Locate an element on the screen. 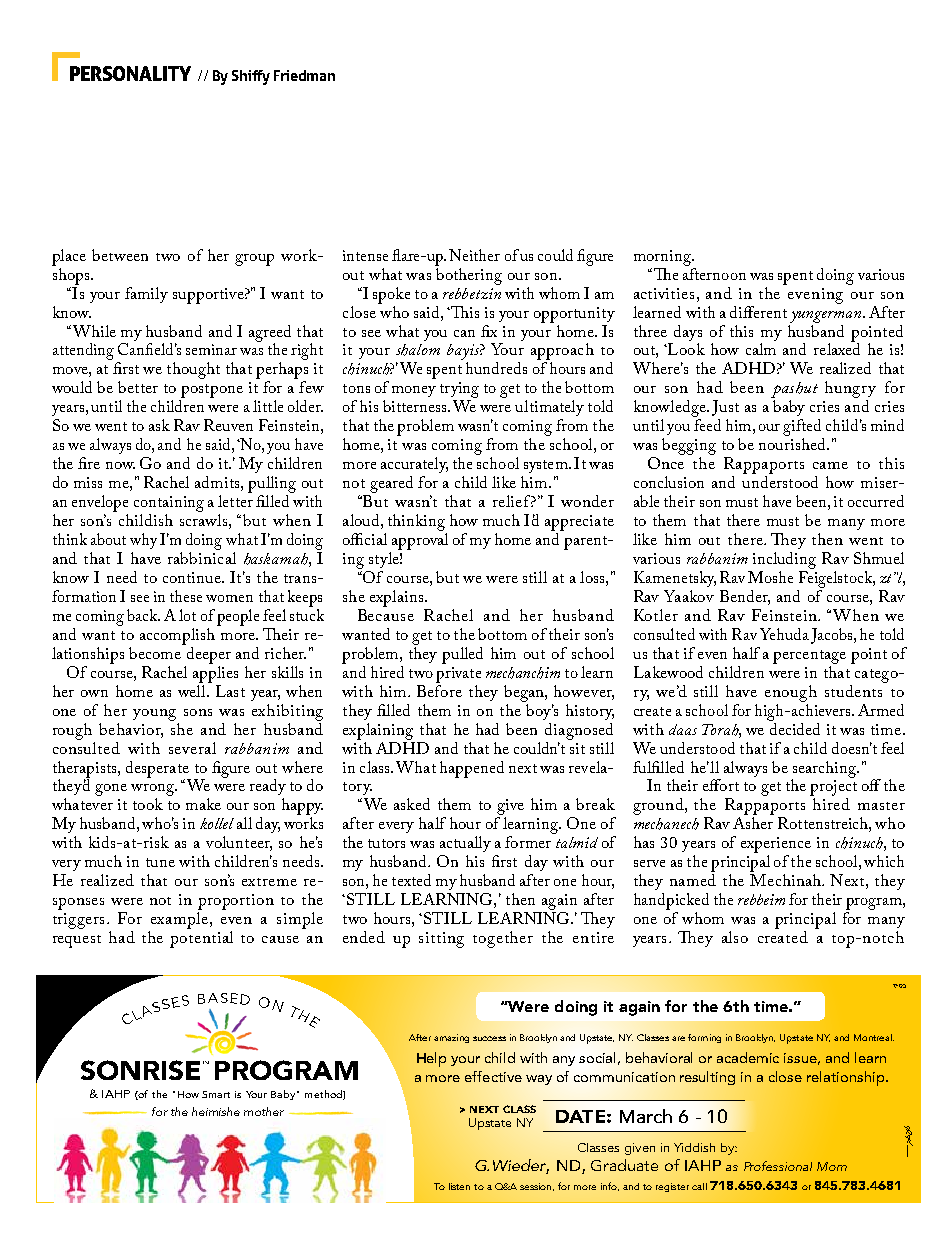 This screenshot has height=1237, width=952. listen is located at coordinates (459, 1186).
